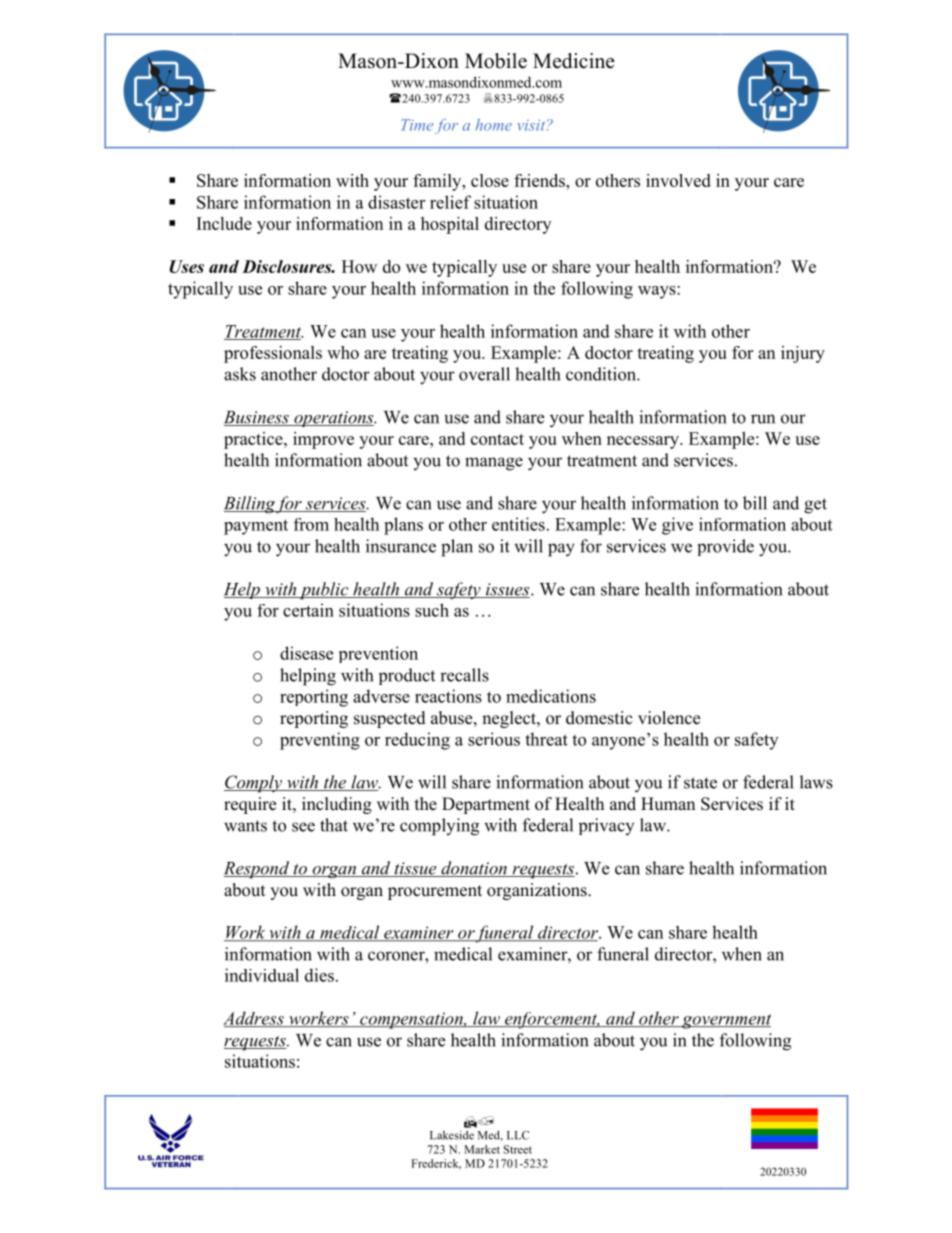 The width and height of the page is (952, 1233). What do you see at coordinates (493, 125) in the page?
I see `home` at bounding box center [493, 125].
